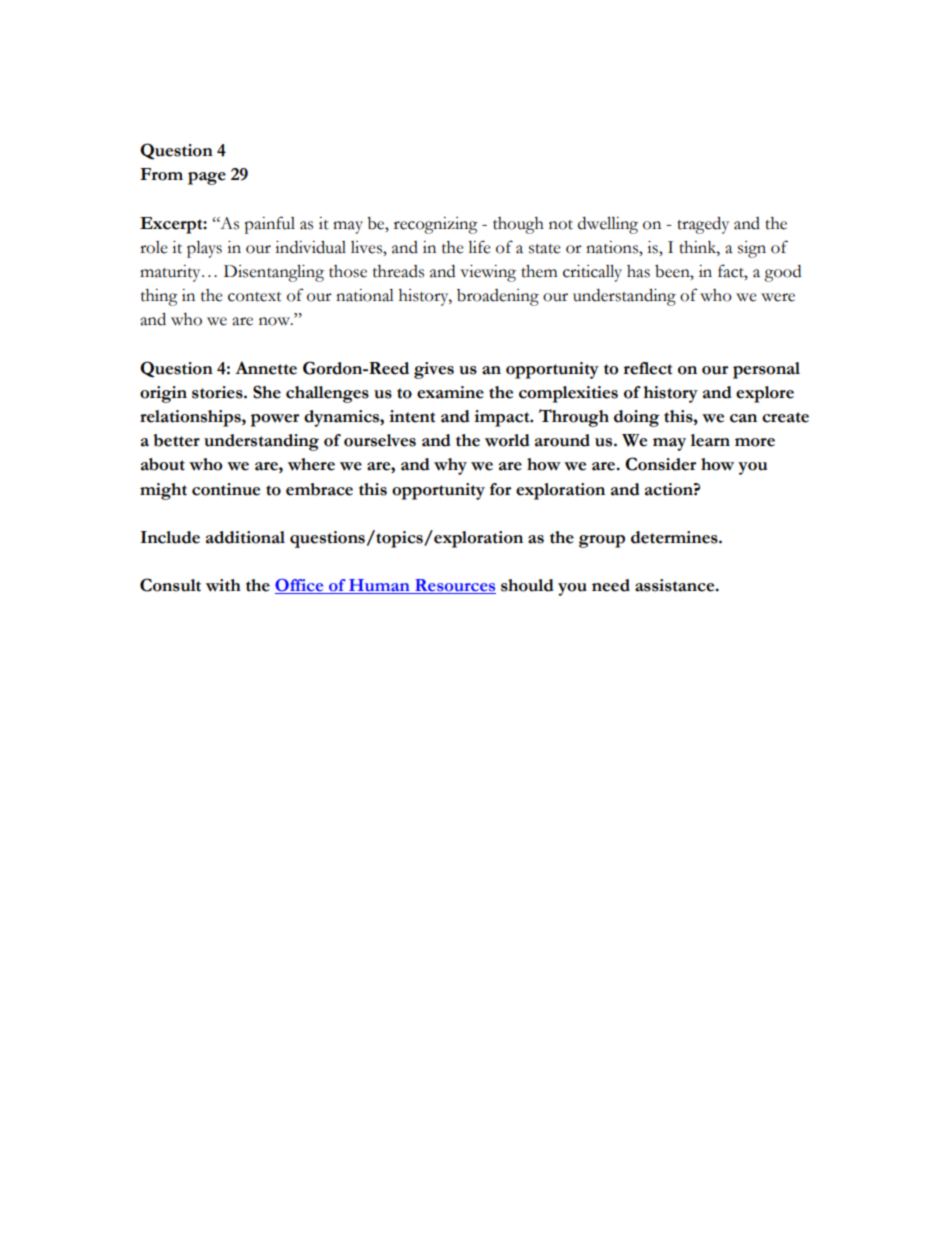  What do you see at coordinates (223, 585) in the document?
I see `with` at bounding box center [223, 585].
